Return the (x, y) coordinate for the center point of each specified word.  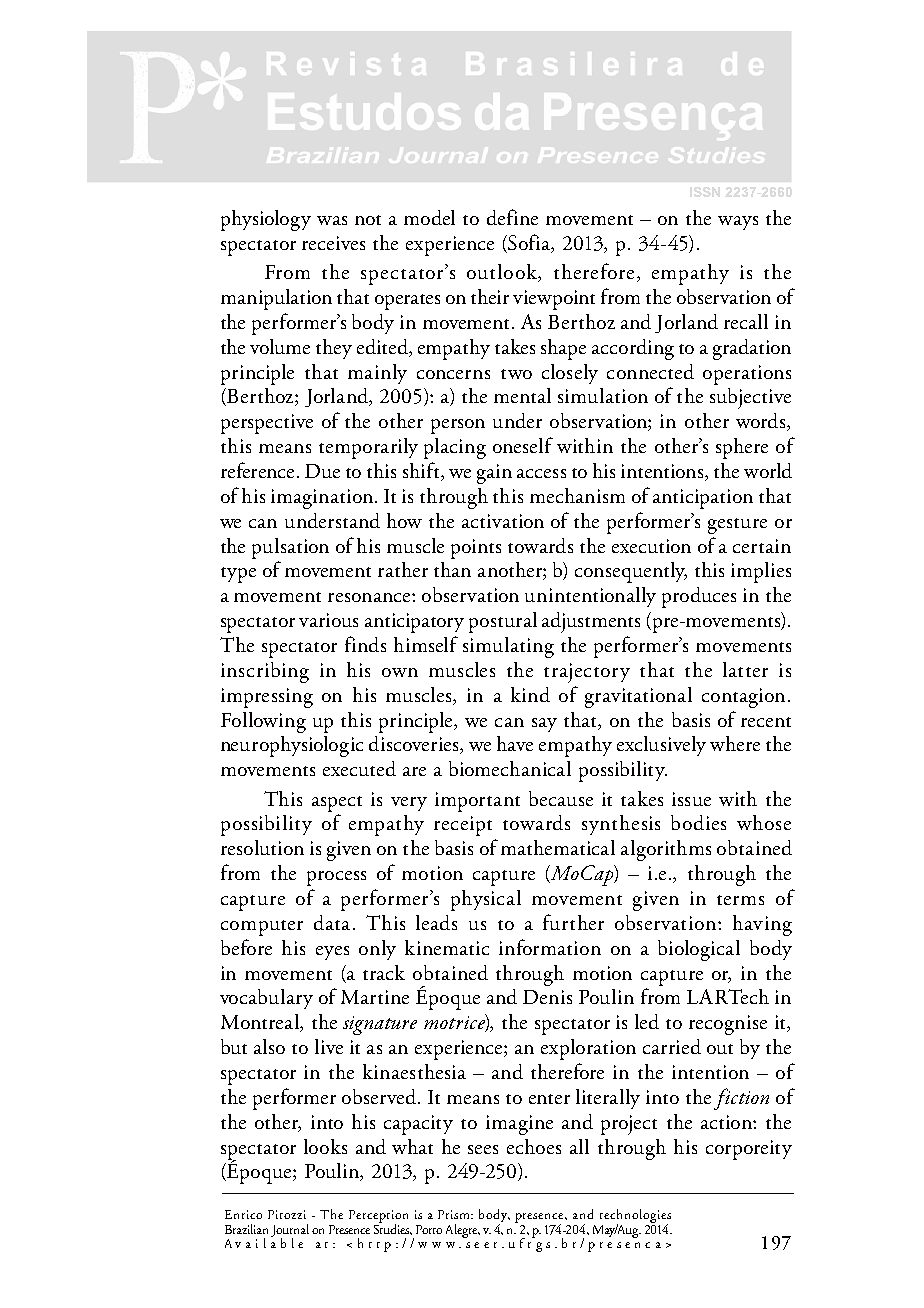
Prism (455, 1214)
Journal (290, 1231)
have (515, 743)
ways (738, 223)
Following (263, 722)
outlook (503, 273)
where (735, 743)
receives (333, 243)
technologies (635, 1217)
